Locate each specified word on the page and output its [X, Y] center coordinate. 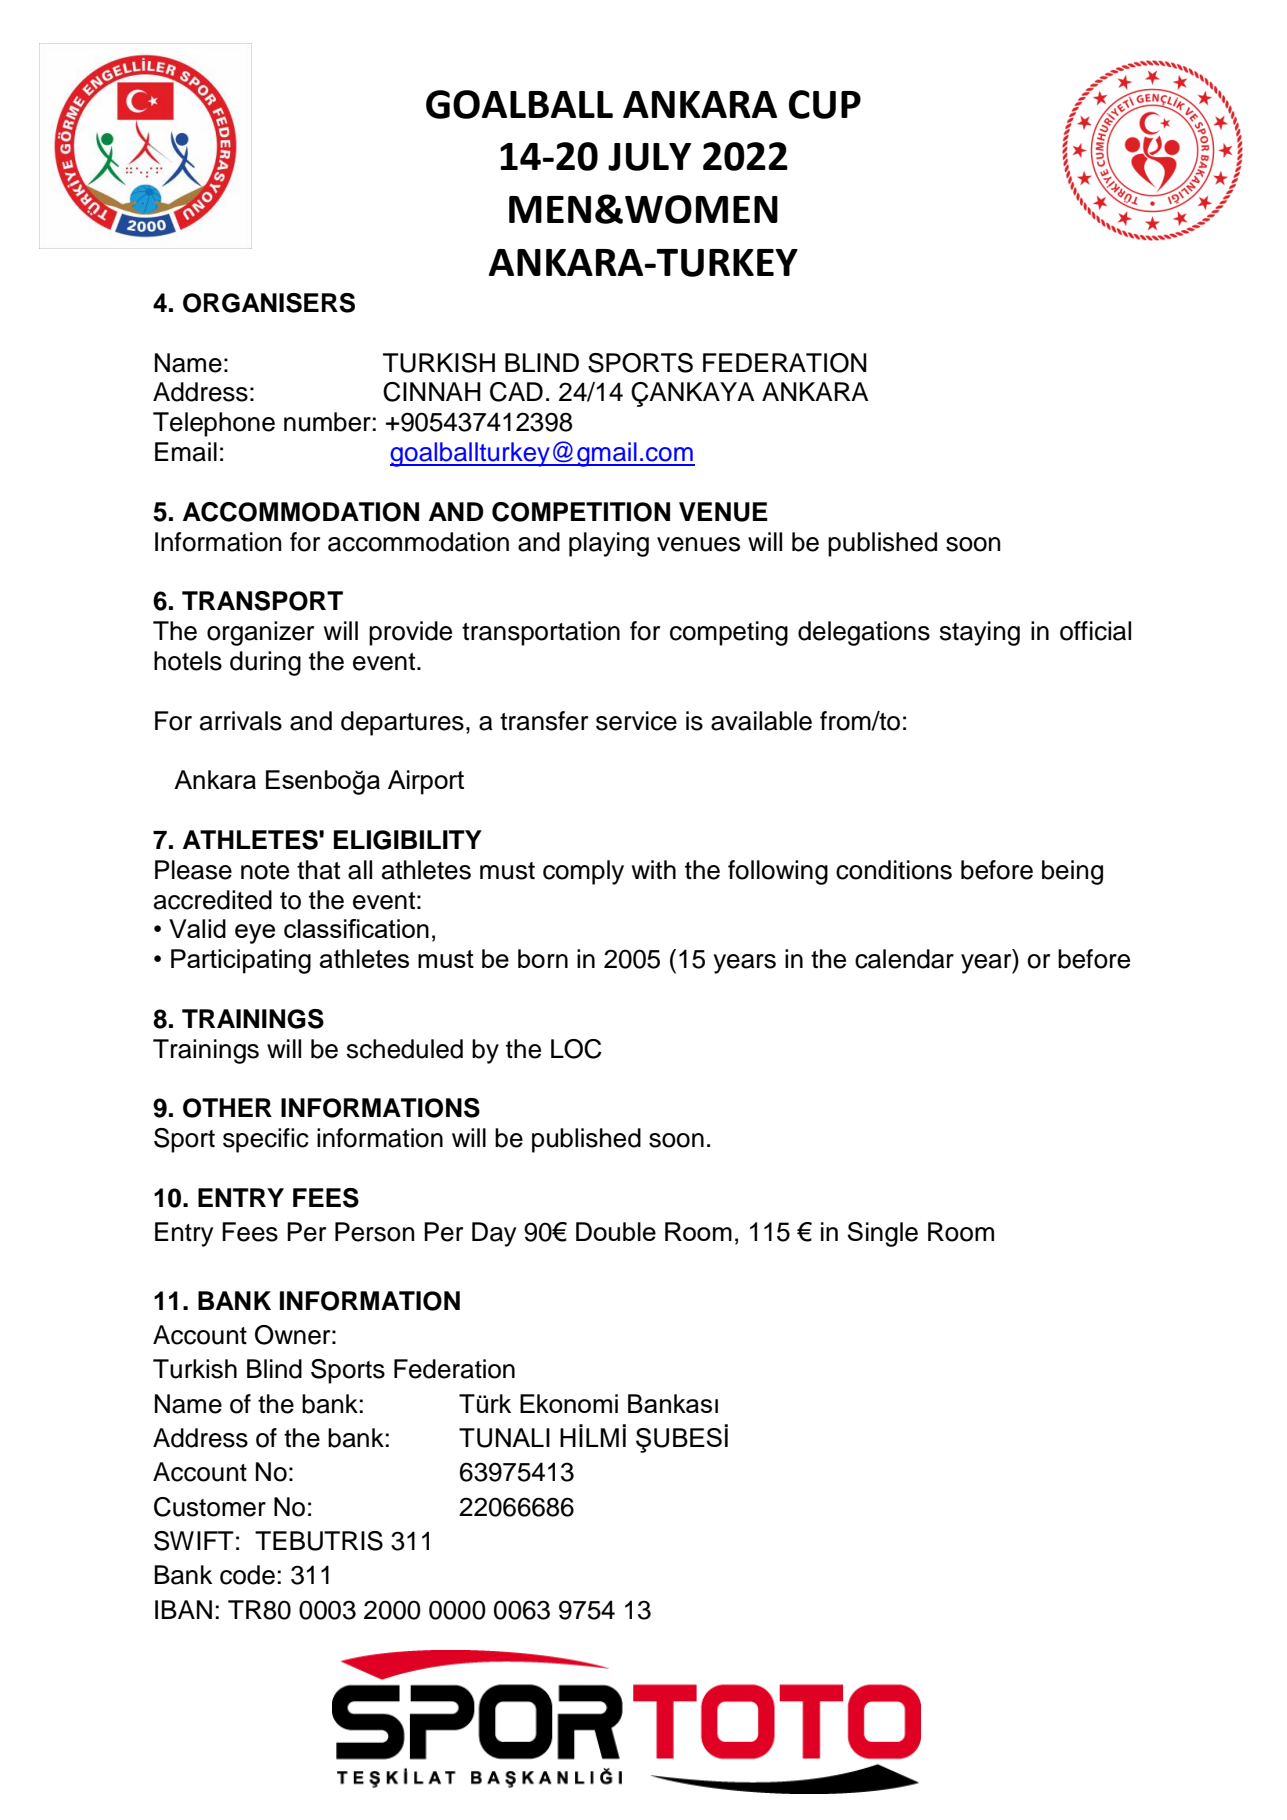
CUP [825, 104]
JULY [649, 157]
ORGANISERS [269, 303]
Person [374, 1232]
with [654, 869]
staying [980, 633]
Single [882, 1234]
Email [186, 452]
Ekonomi [569, 1403]
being [1072, 872]
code [247, 1575]
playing [609, 544]
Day [494, 1234]
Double [616, 1231]
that [318, 870]
